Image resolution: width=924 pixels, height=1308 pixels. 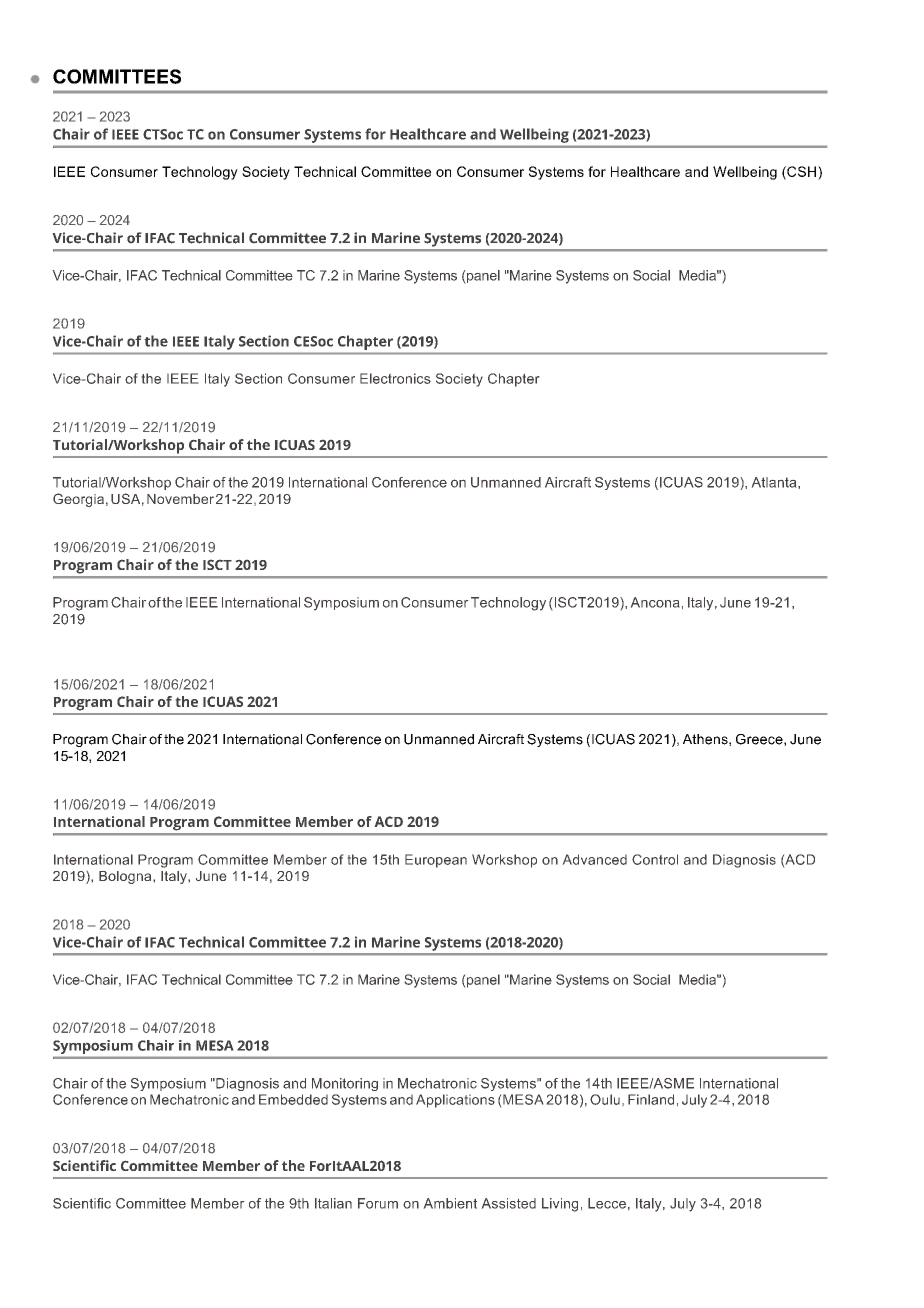 I want to click on Oulu, so click(x=605, y=1099).
